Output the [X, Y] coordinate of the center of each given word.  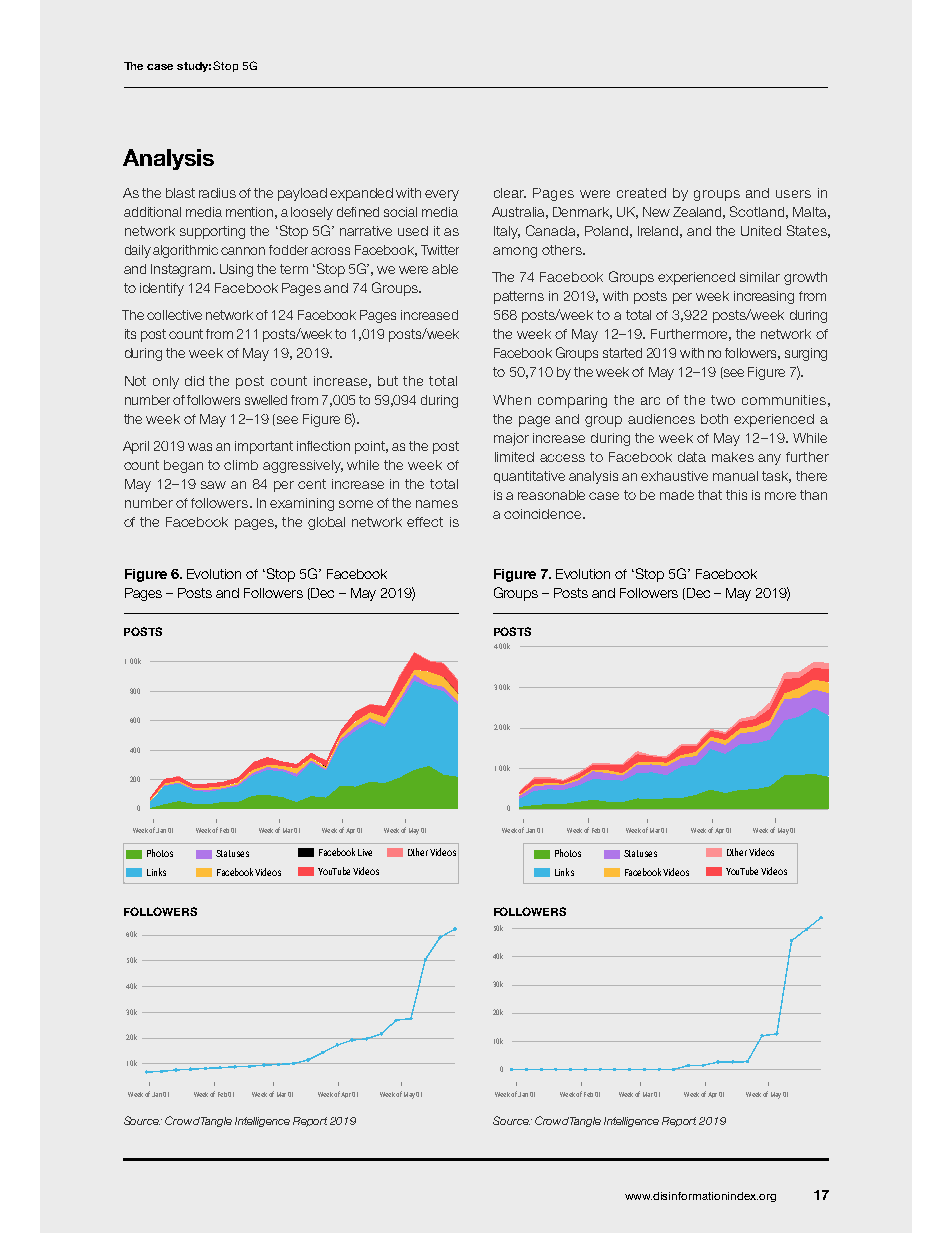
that [710, 495]
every [442, 195]
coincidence [544, 514]
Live [365, 852]
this [736, 495]
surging [806, 354]
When [512, 400]
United [761, 231]
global [326, 523]
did [194, 381]
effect [425, 522]
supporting [212, 232]
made [677, 495]
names [437, 504]
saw [213, 485]
